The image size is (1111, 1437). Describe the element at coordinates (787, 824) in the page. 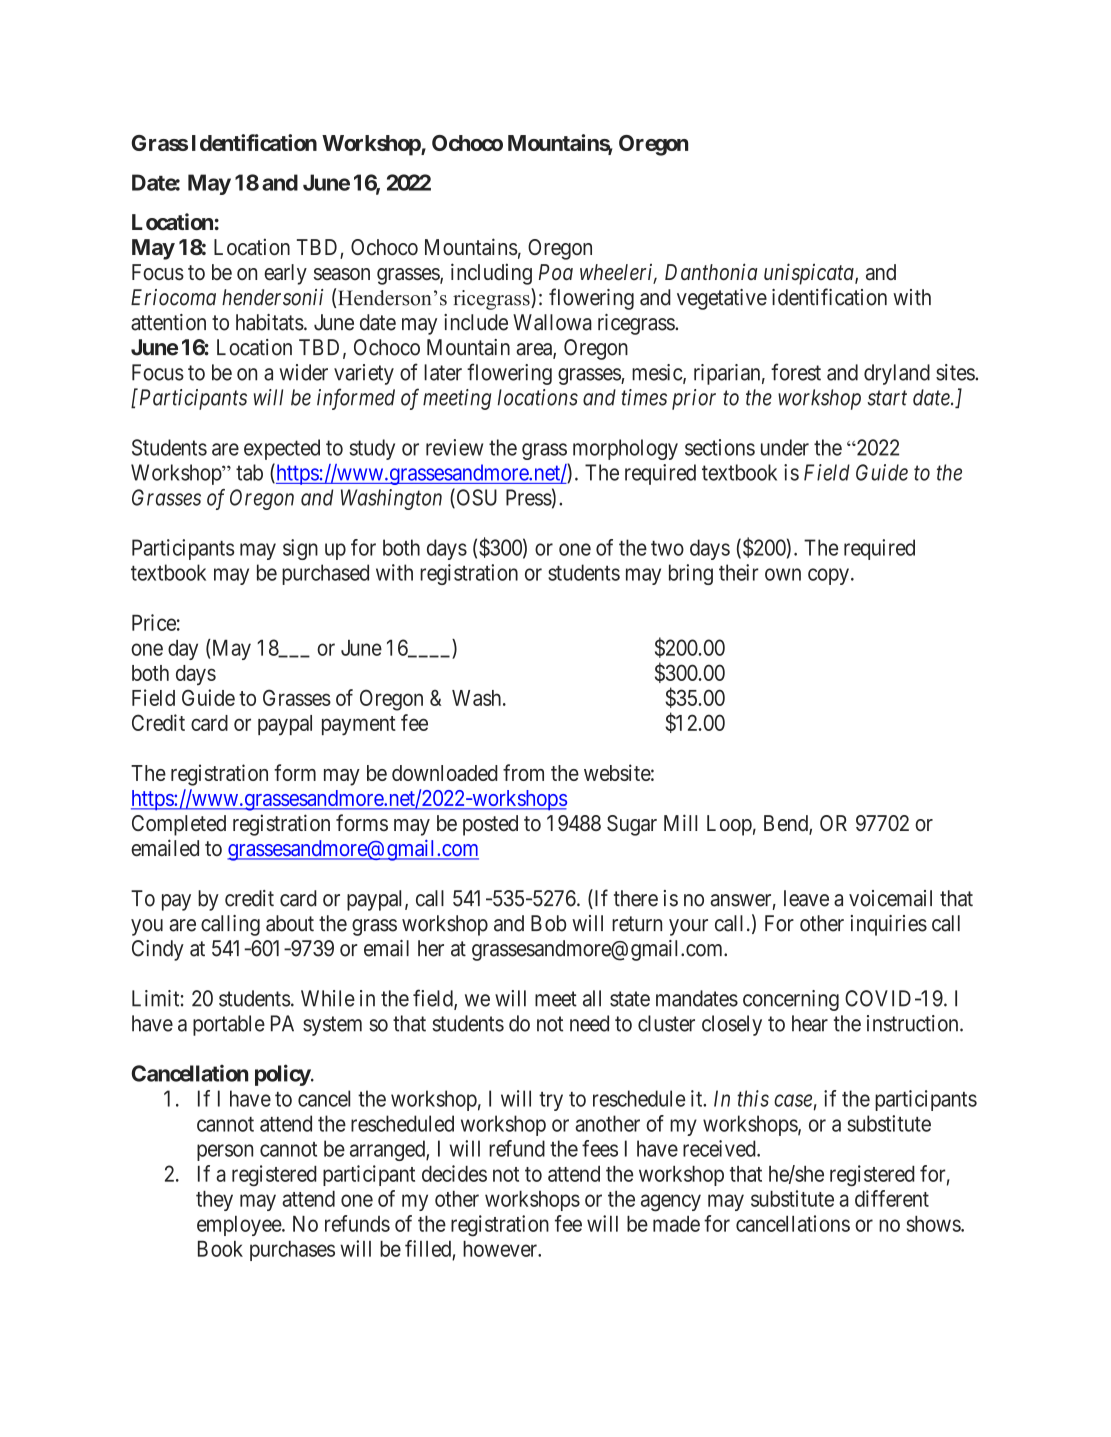

I see `Bend` at that location.
